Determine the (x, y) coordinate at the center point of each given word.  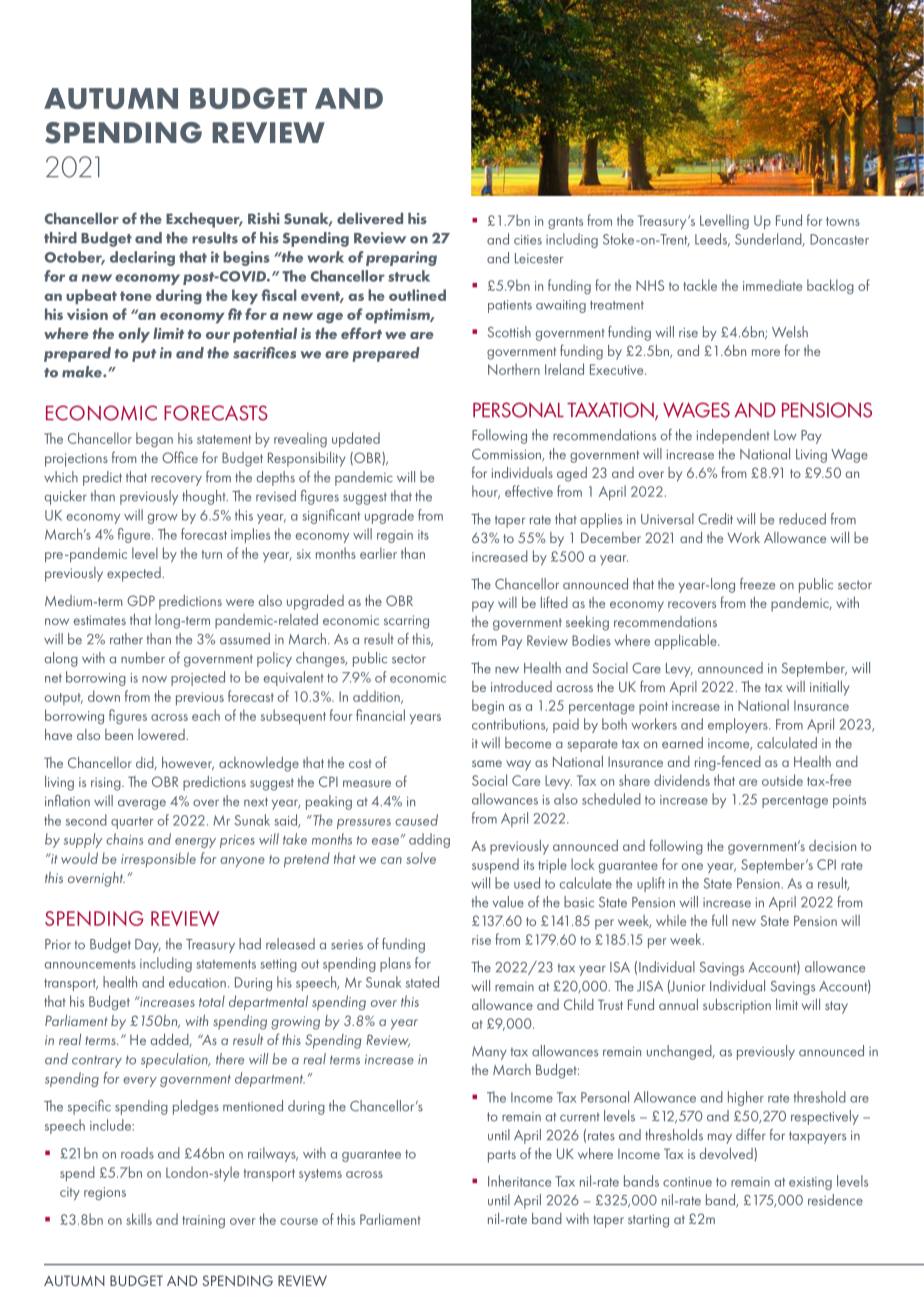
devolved (727, 1154)
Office (180, 457)
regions (105, 1193)
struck (409, 276)
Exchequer (204, 220)
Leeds (712, 240)
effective (529, 491)
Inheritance (519, 1181)
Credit (715, 519)
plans (395, 964)
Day (148, 946)
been (119, 734)
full (719, 920)
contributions (510, 725)
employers (739, 725)
